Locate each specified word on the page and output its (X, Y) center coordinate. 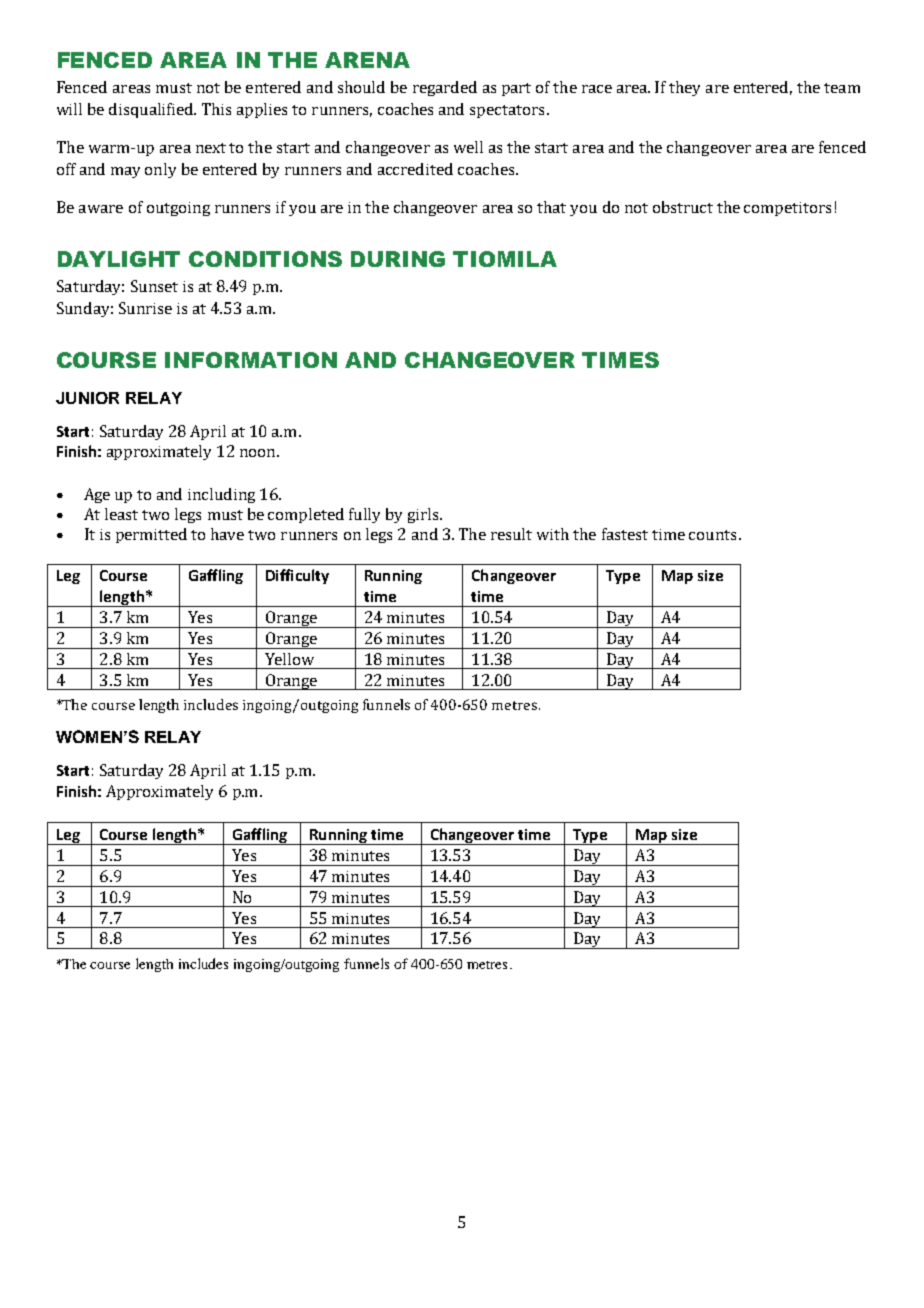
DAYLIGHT (119, 259)
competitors (787, 209)
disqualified (152, 110)
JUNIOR (87, 398)
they (684, 88)
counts (712, 535)
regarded (445, 88)
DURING (398, 259)
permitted (151, 535)
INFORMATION (251, 360)
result (511, 534)
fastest (625, 534)
